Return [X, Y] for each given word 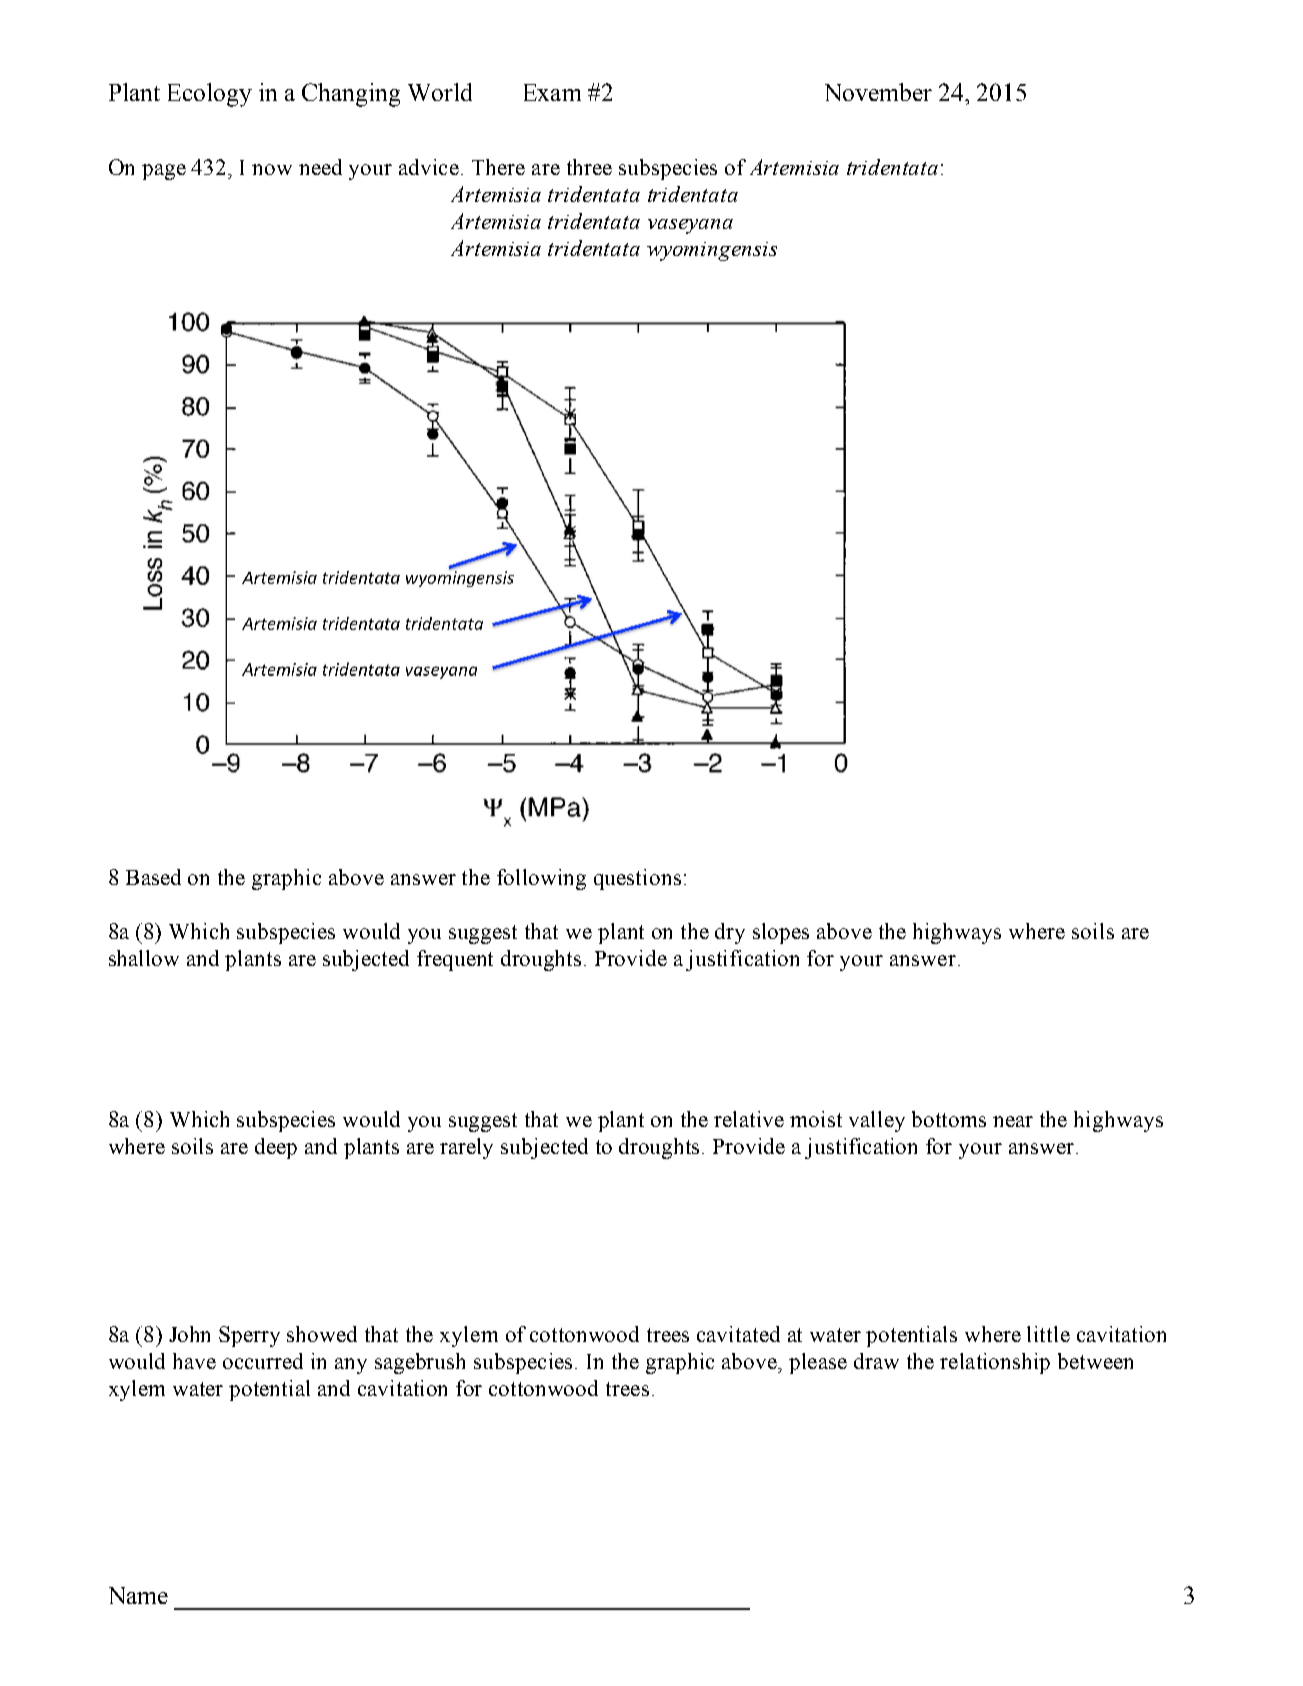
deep [276, 1148]
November [878, 92]
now [272, 169]
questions [637, 879]
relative [749, 1119]
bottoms [949, 1119]
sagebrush [420, 1363]
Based [153, 877]
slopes [781, 933]
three [589, 167]
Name [138, 1595]
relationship [995, 1363]
